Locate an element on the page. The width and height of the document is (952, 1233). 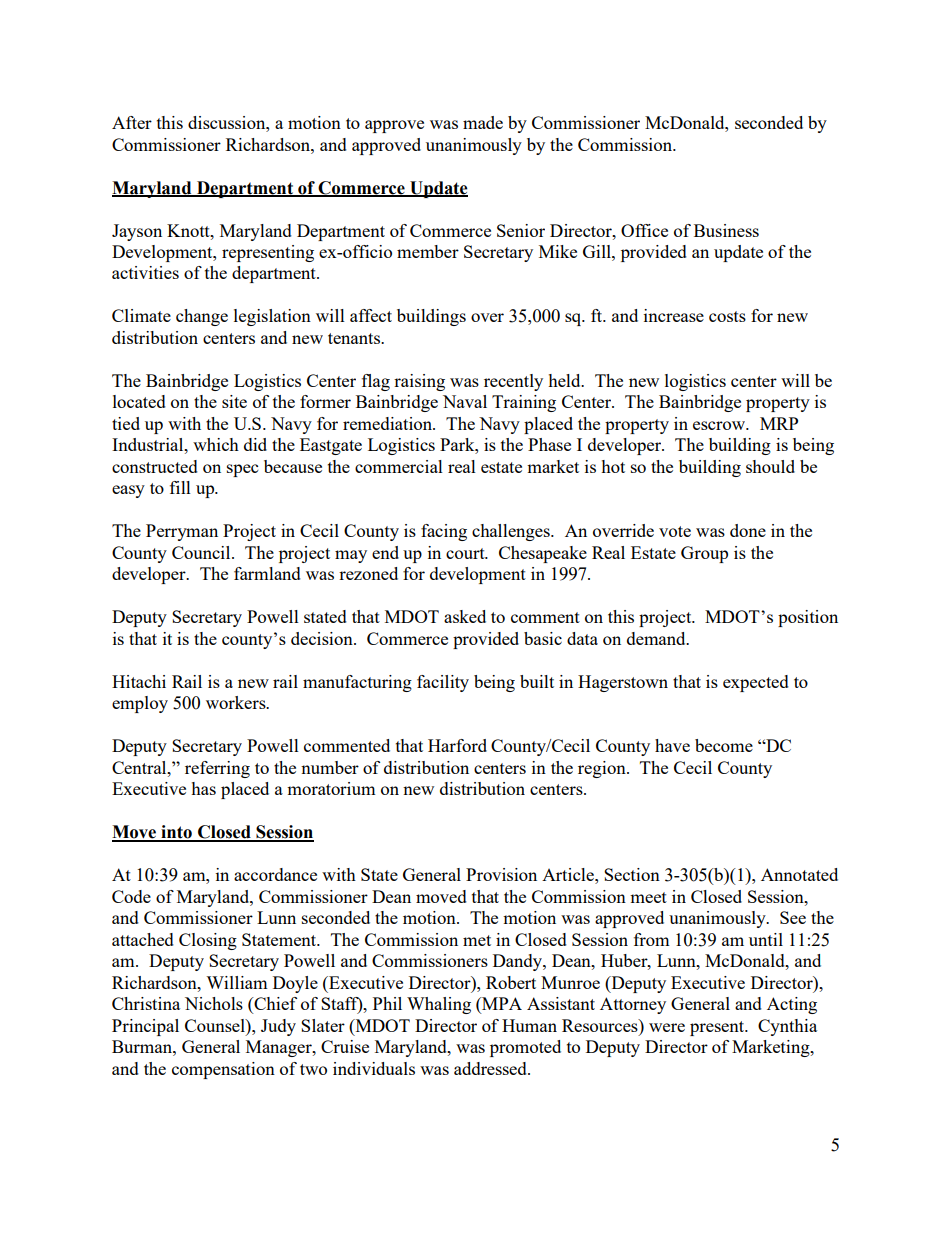
asked is located at coordinates (465, 616).
